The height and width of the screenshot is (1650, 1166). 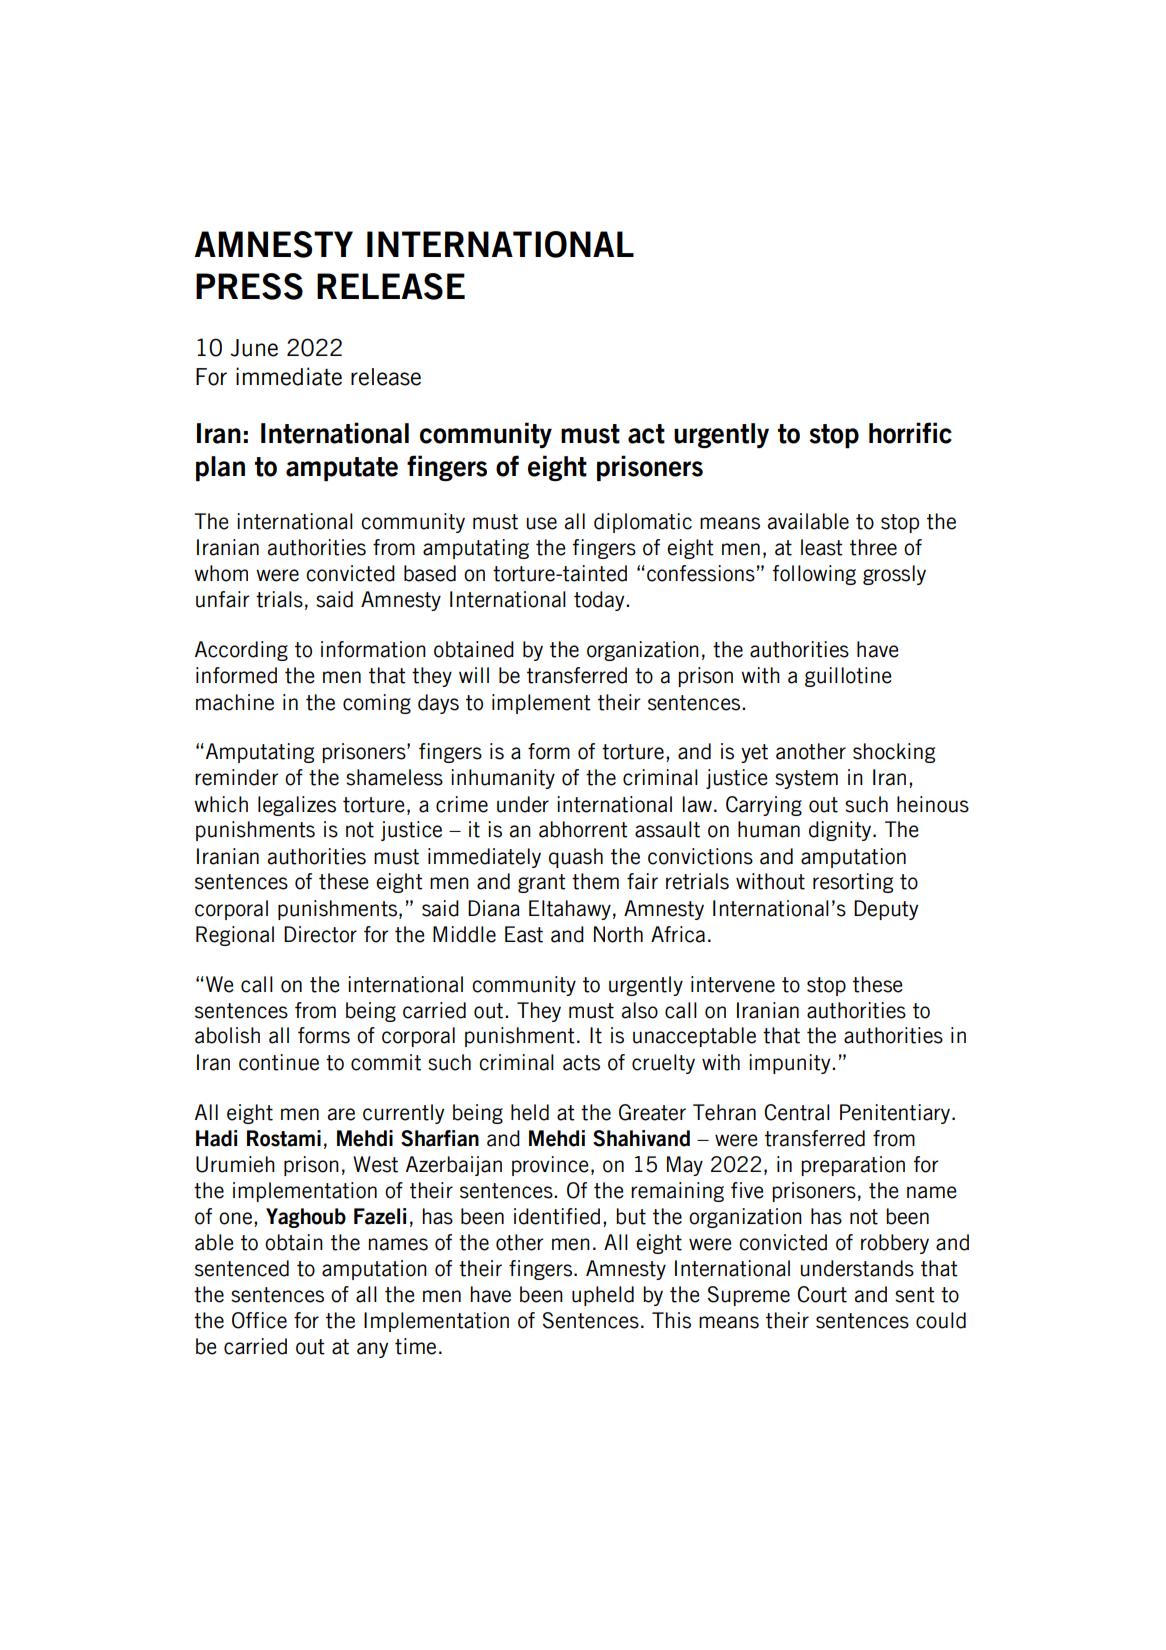 I want to click on legalizes, so click(x=297, y=806).
